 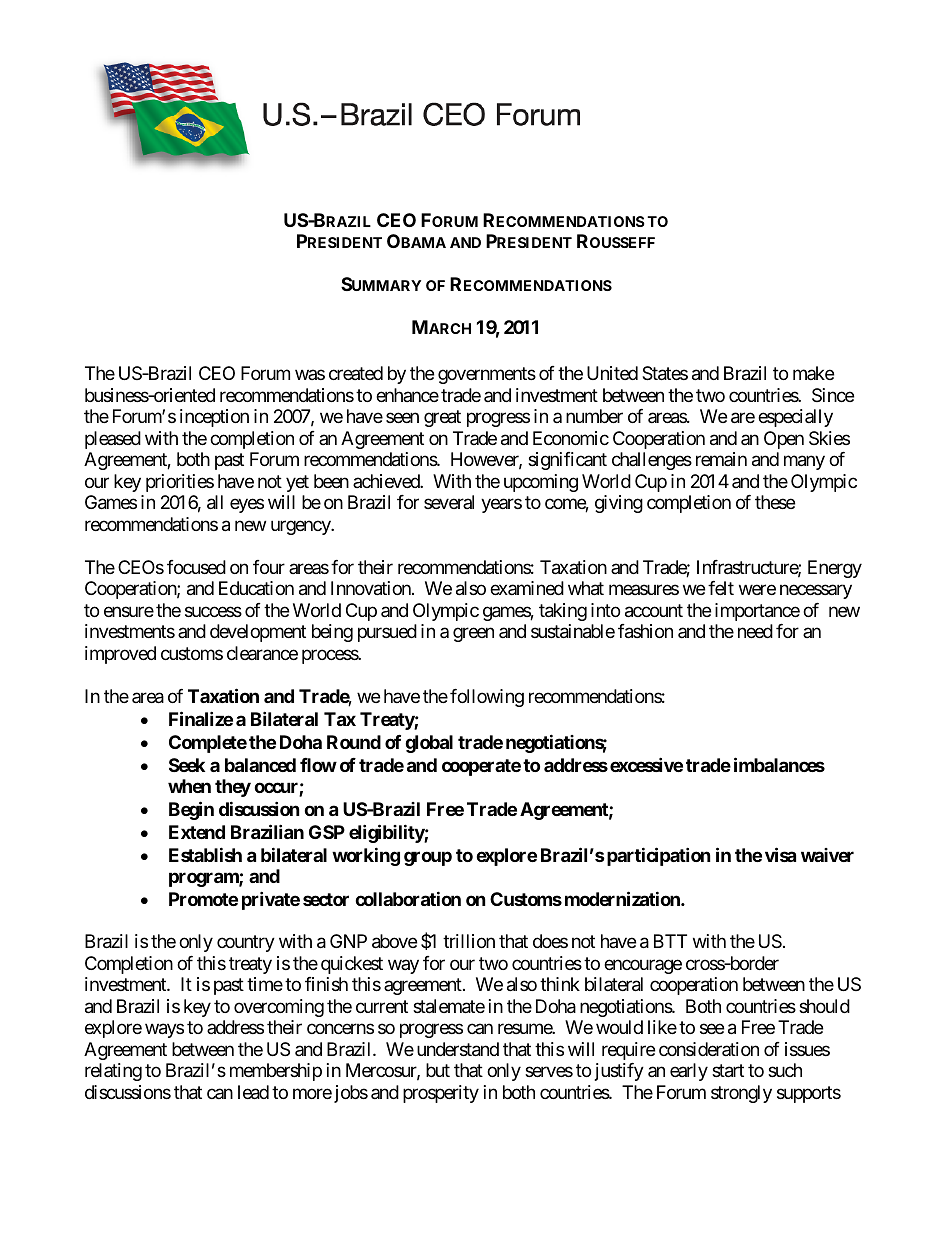 I want to click on group, so click(x=428, y=858).
